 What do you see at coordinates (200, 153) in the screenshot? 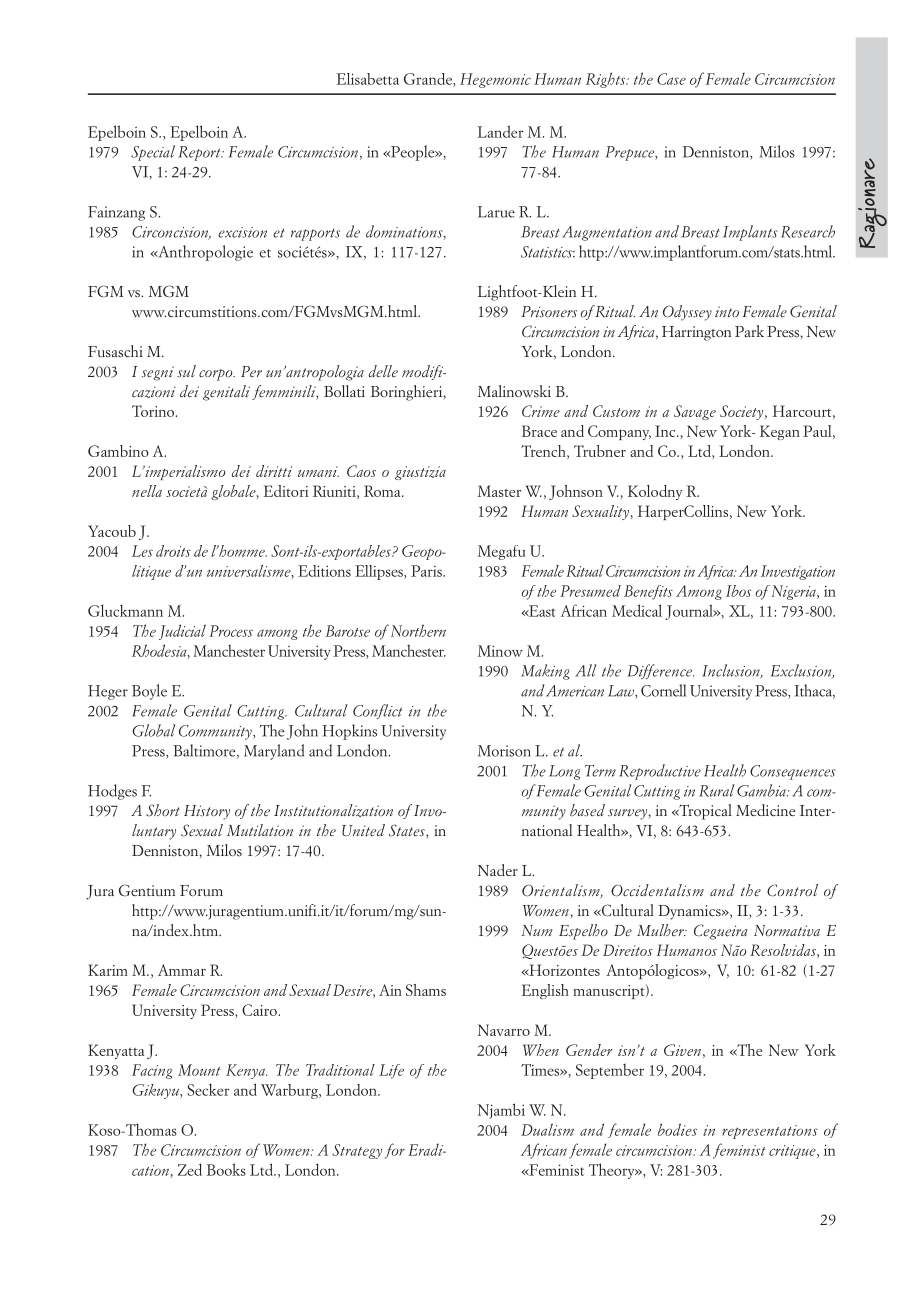
I see `Report` at bounding box center [200, 153].
